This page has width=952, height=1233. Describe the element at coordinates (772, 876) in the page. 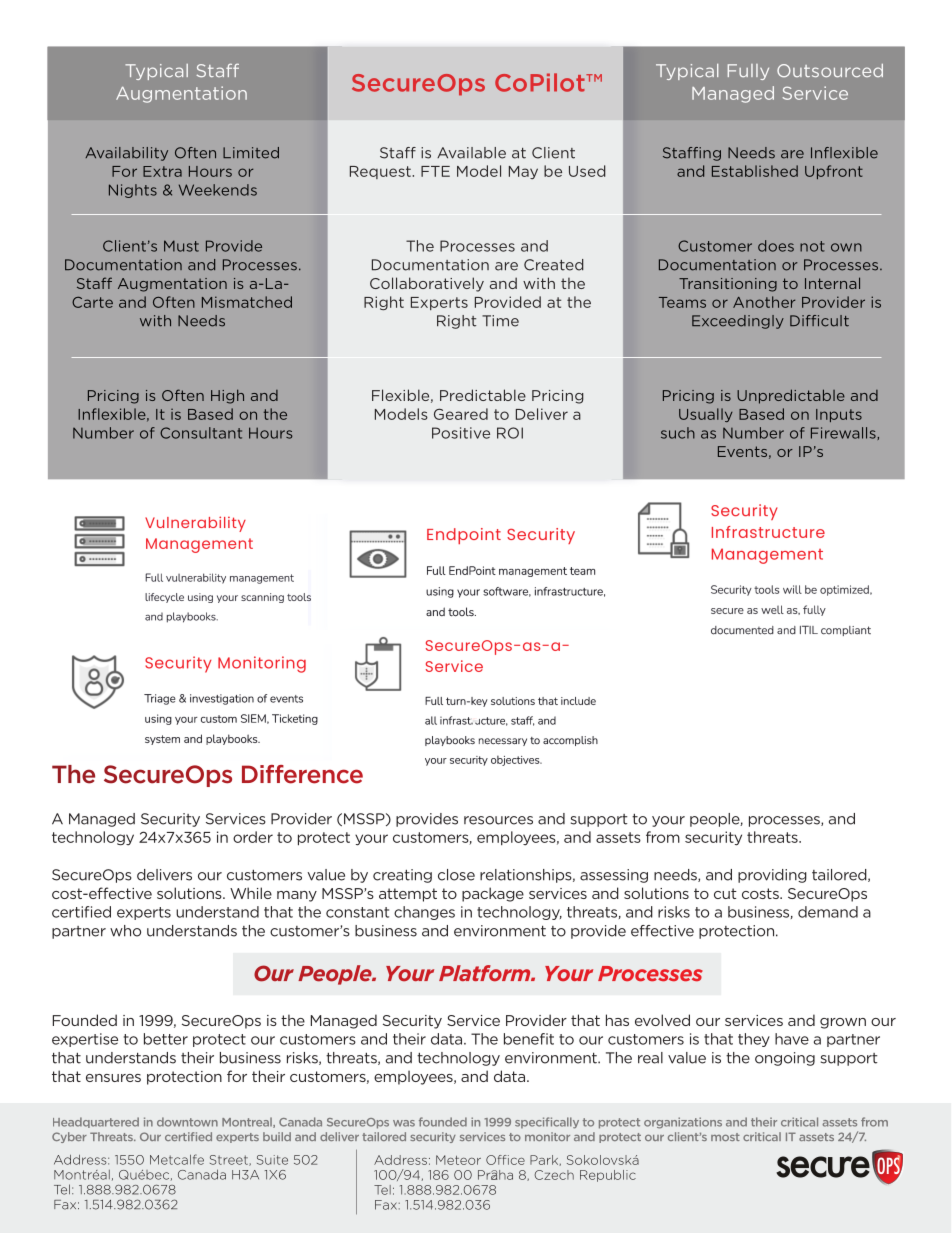

I see `providing` at that location.
